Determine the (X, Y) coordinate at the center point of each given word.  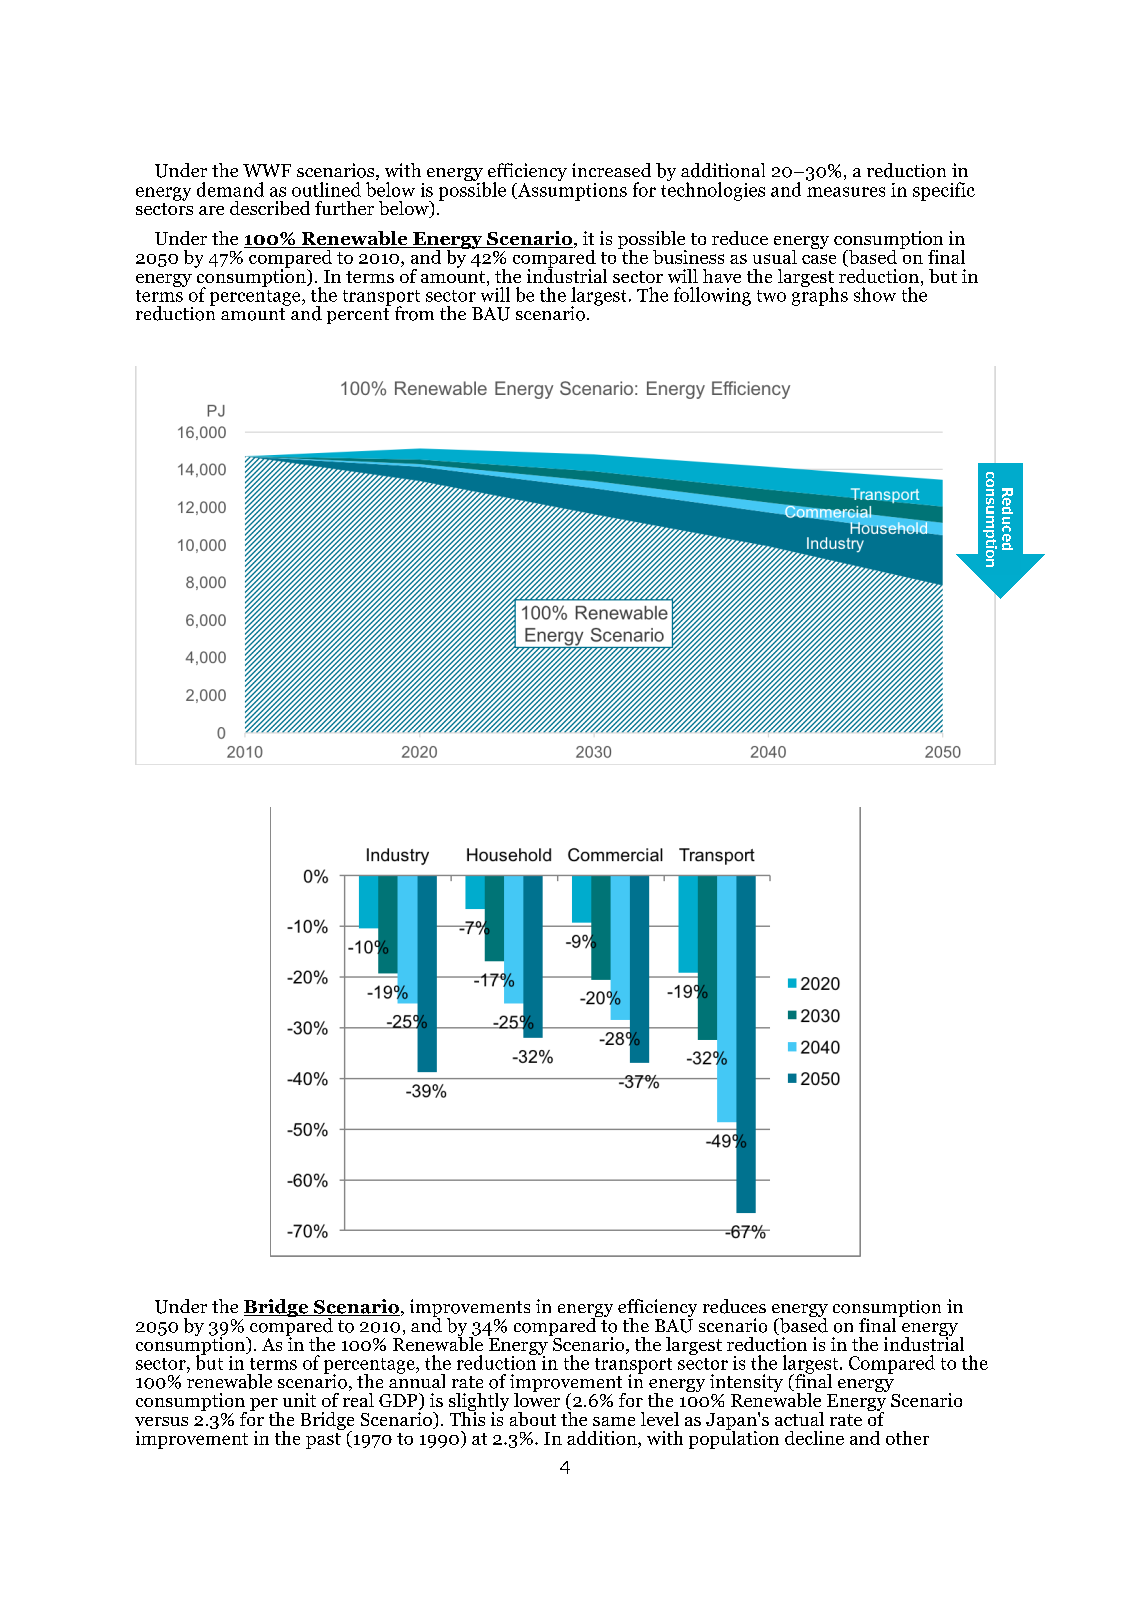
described (270, 208)
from (414, 313)
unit (299, 1400)
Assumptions (571, 190)
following (712, 296)
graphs (820, 295)
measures (846, 192)
